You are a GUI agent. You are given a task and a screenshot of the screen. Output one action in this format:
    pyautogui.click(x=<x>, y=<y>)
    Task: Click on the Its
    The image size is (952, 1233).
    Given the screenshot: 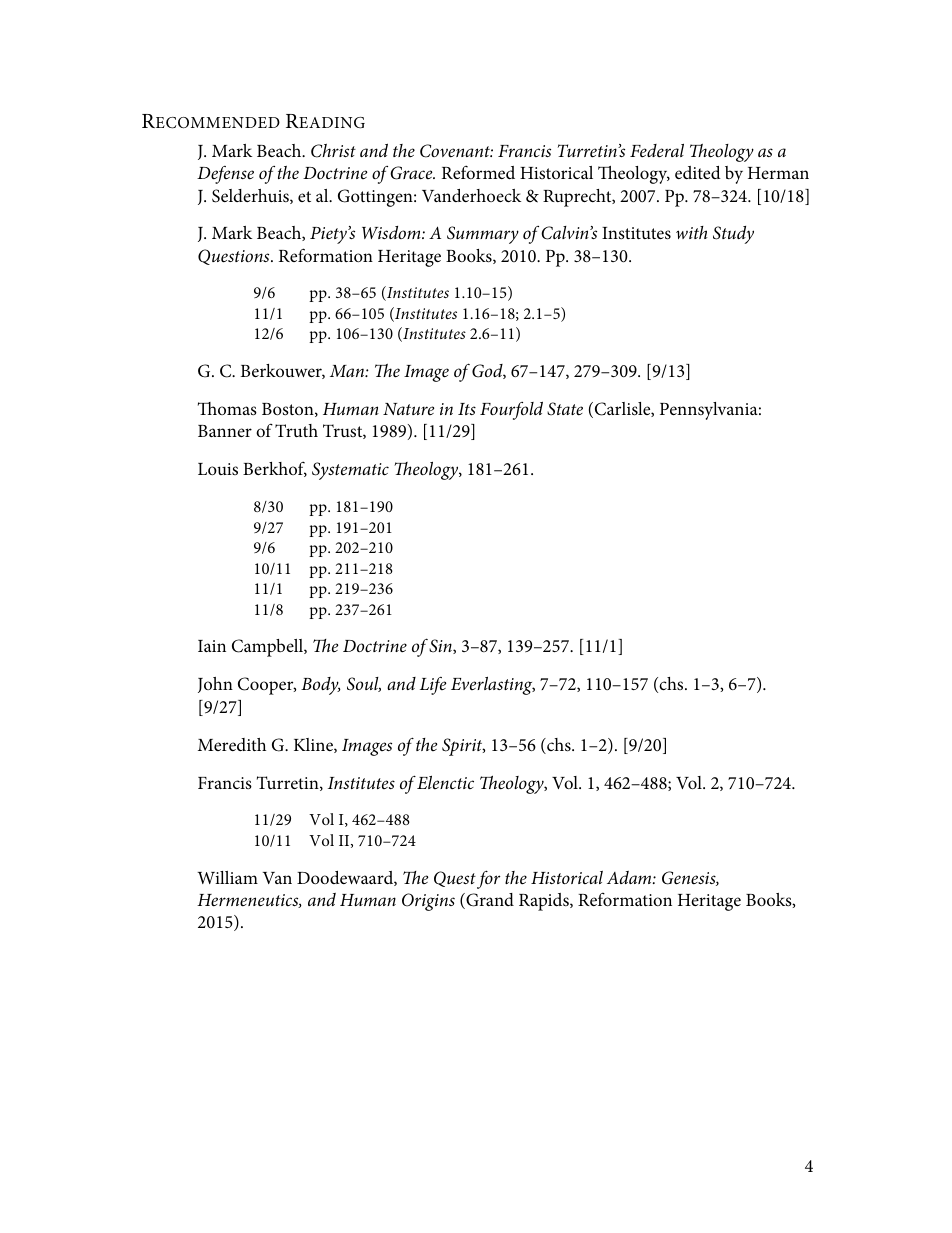 What is the action you would take?
    pyautogui.click(x=467, y=409)
